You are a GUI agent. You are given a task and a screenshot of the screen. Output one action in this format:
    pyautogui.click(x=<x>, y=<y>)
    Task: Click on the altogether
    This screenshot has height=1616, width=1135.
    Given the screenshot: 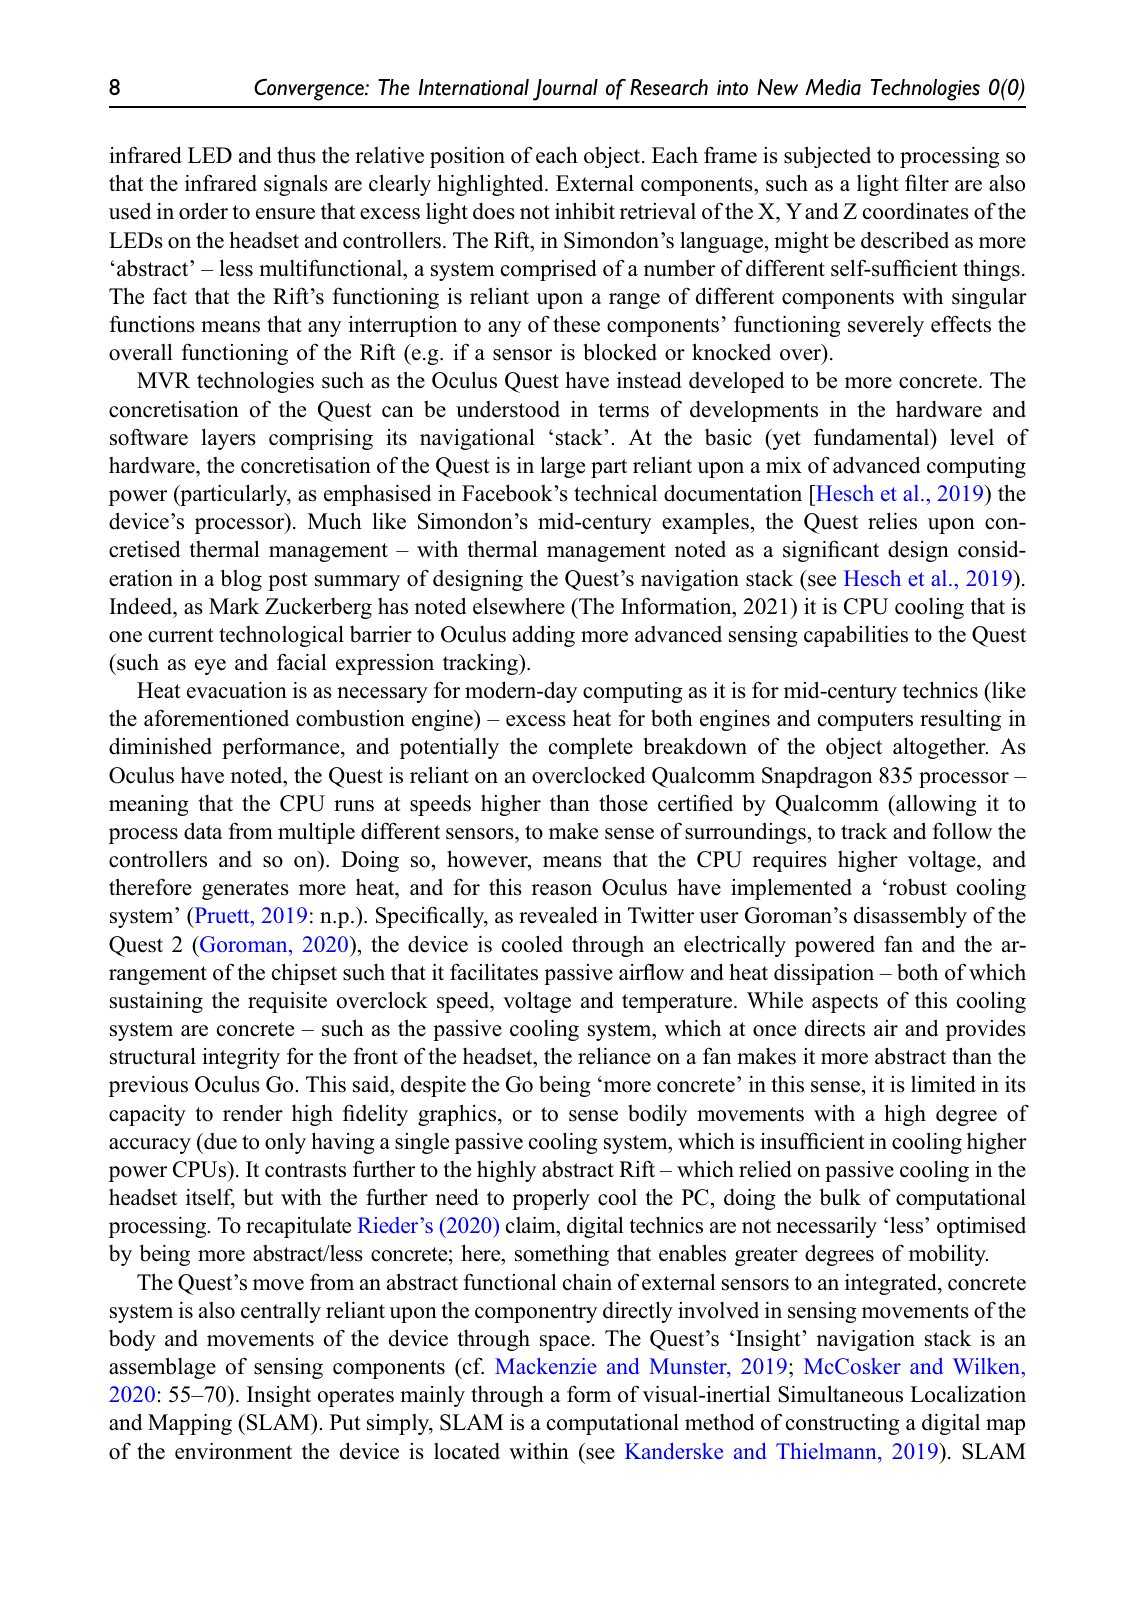 What is the action you would take?
    pyautogui.click(x=940, y=748)
